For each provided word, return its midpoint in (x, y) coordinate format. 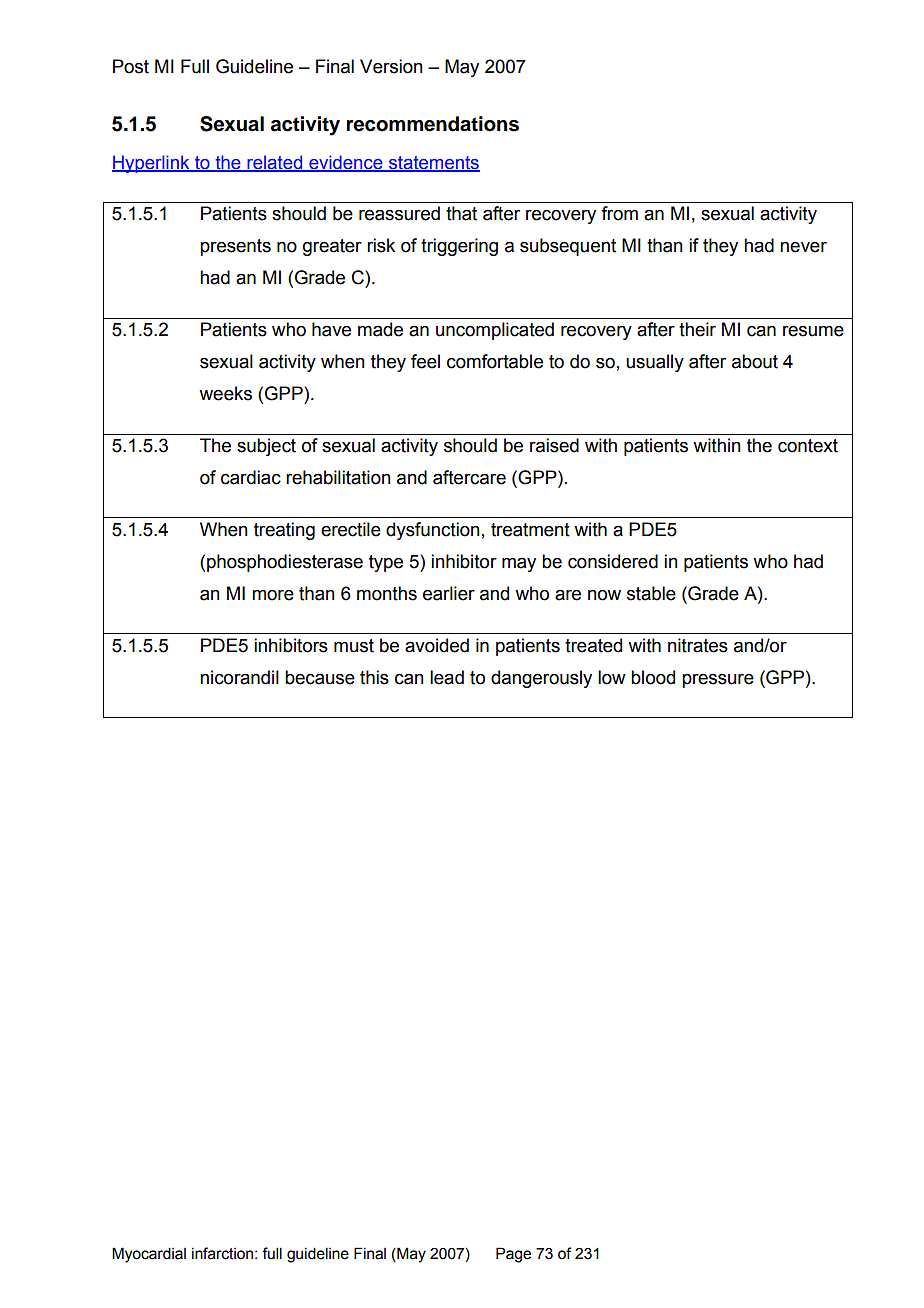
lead (447, 677)
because (320, 677)
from (619, 213)
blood (653, 677)
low (612, 677)
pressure (718, 681)
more (273, 595)
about (755, 361)
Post (131, 66)
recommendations (433, 124)
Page (513, 1255)
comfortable (495, 361)
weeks (225, 393)
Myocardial (149, 1255)
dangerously (541, 679)
